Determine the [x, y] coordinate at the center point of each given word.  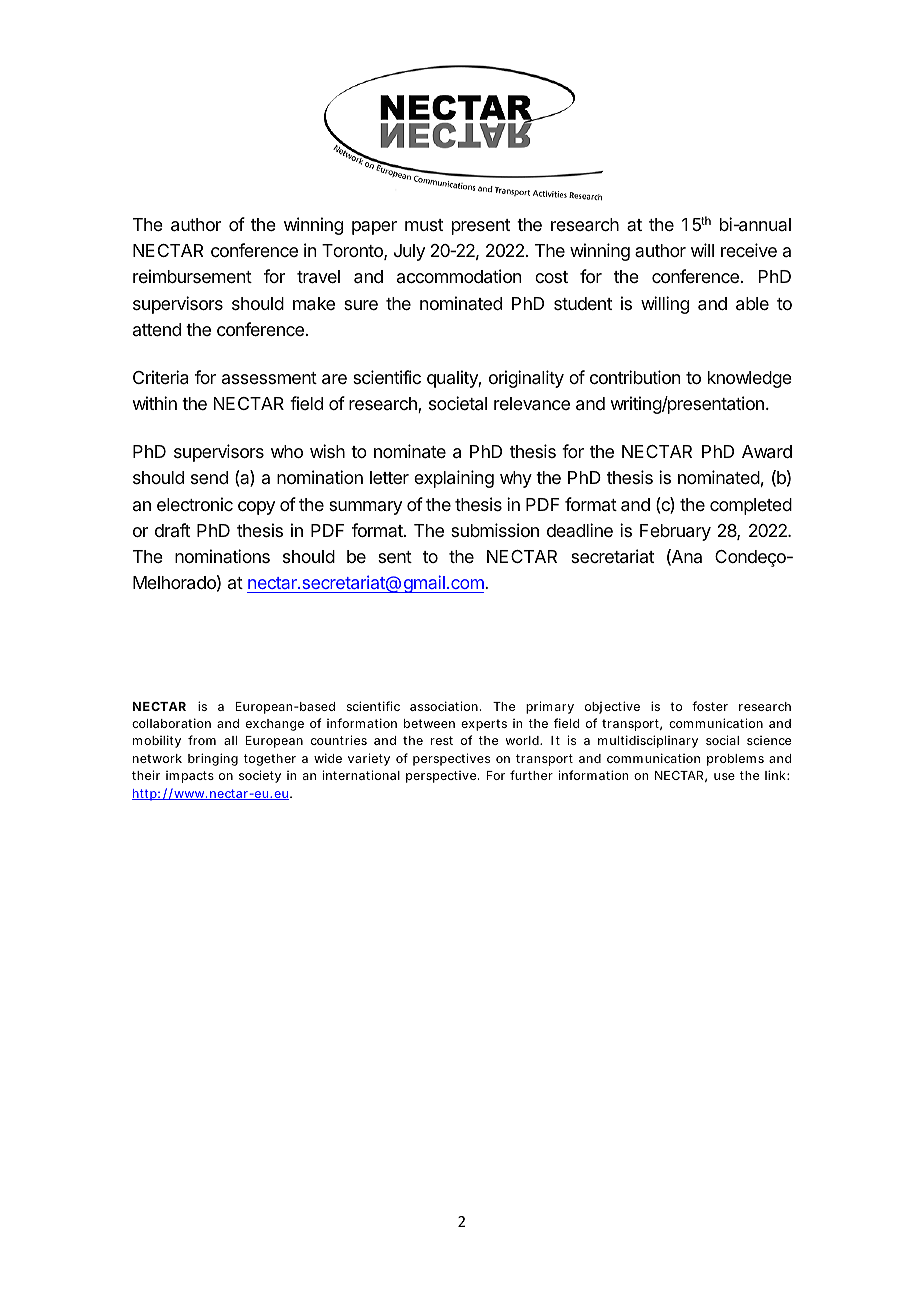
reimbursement [192, 276]
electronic [195, 504]
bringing [213, 759]
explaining [454, 479]
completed [751, 506]
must [424, 225]
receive [749, 250]
